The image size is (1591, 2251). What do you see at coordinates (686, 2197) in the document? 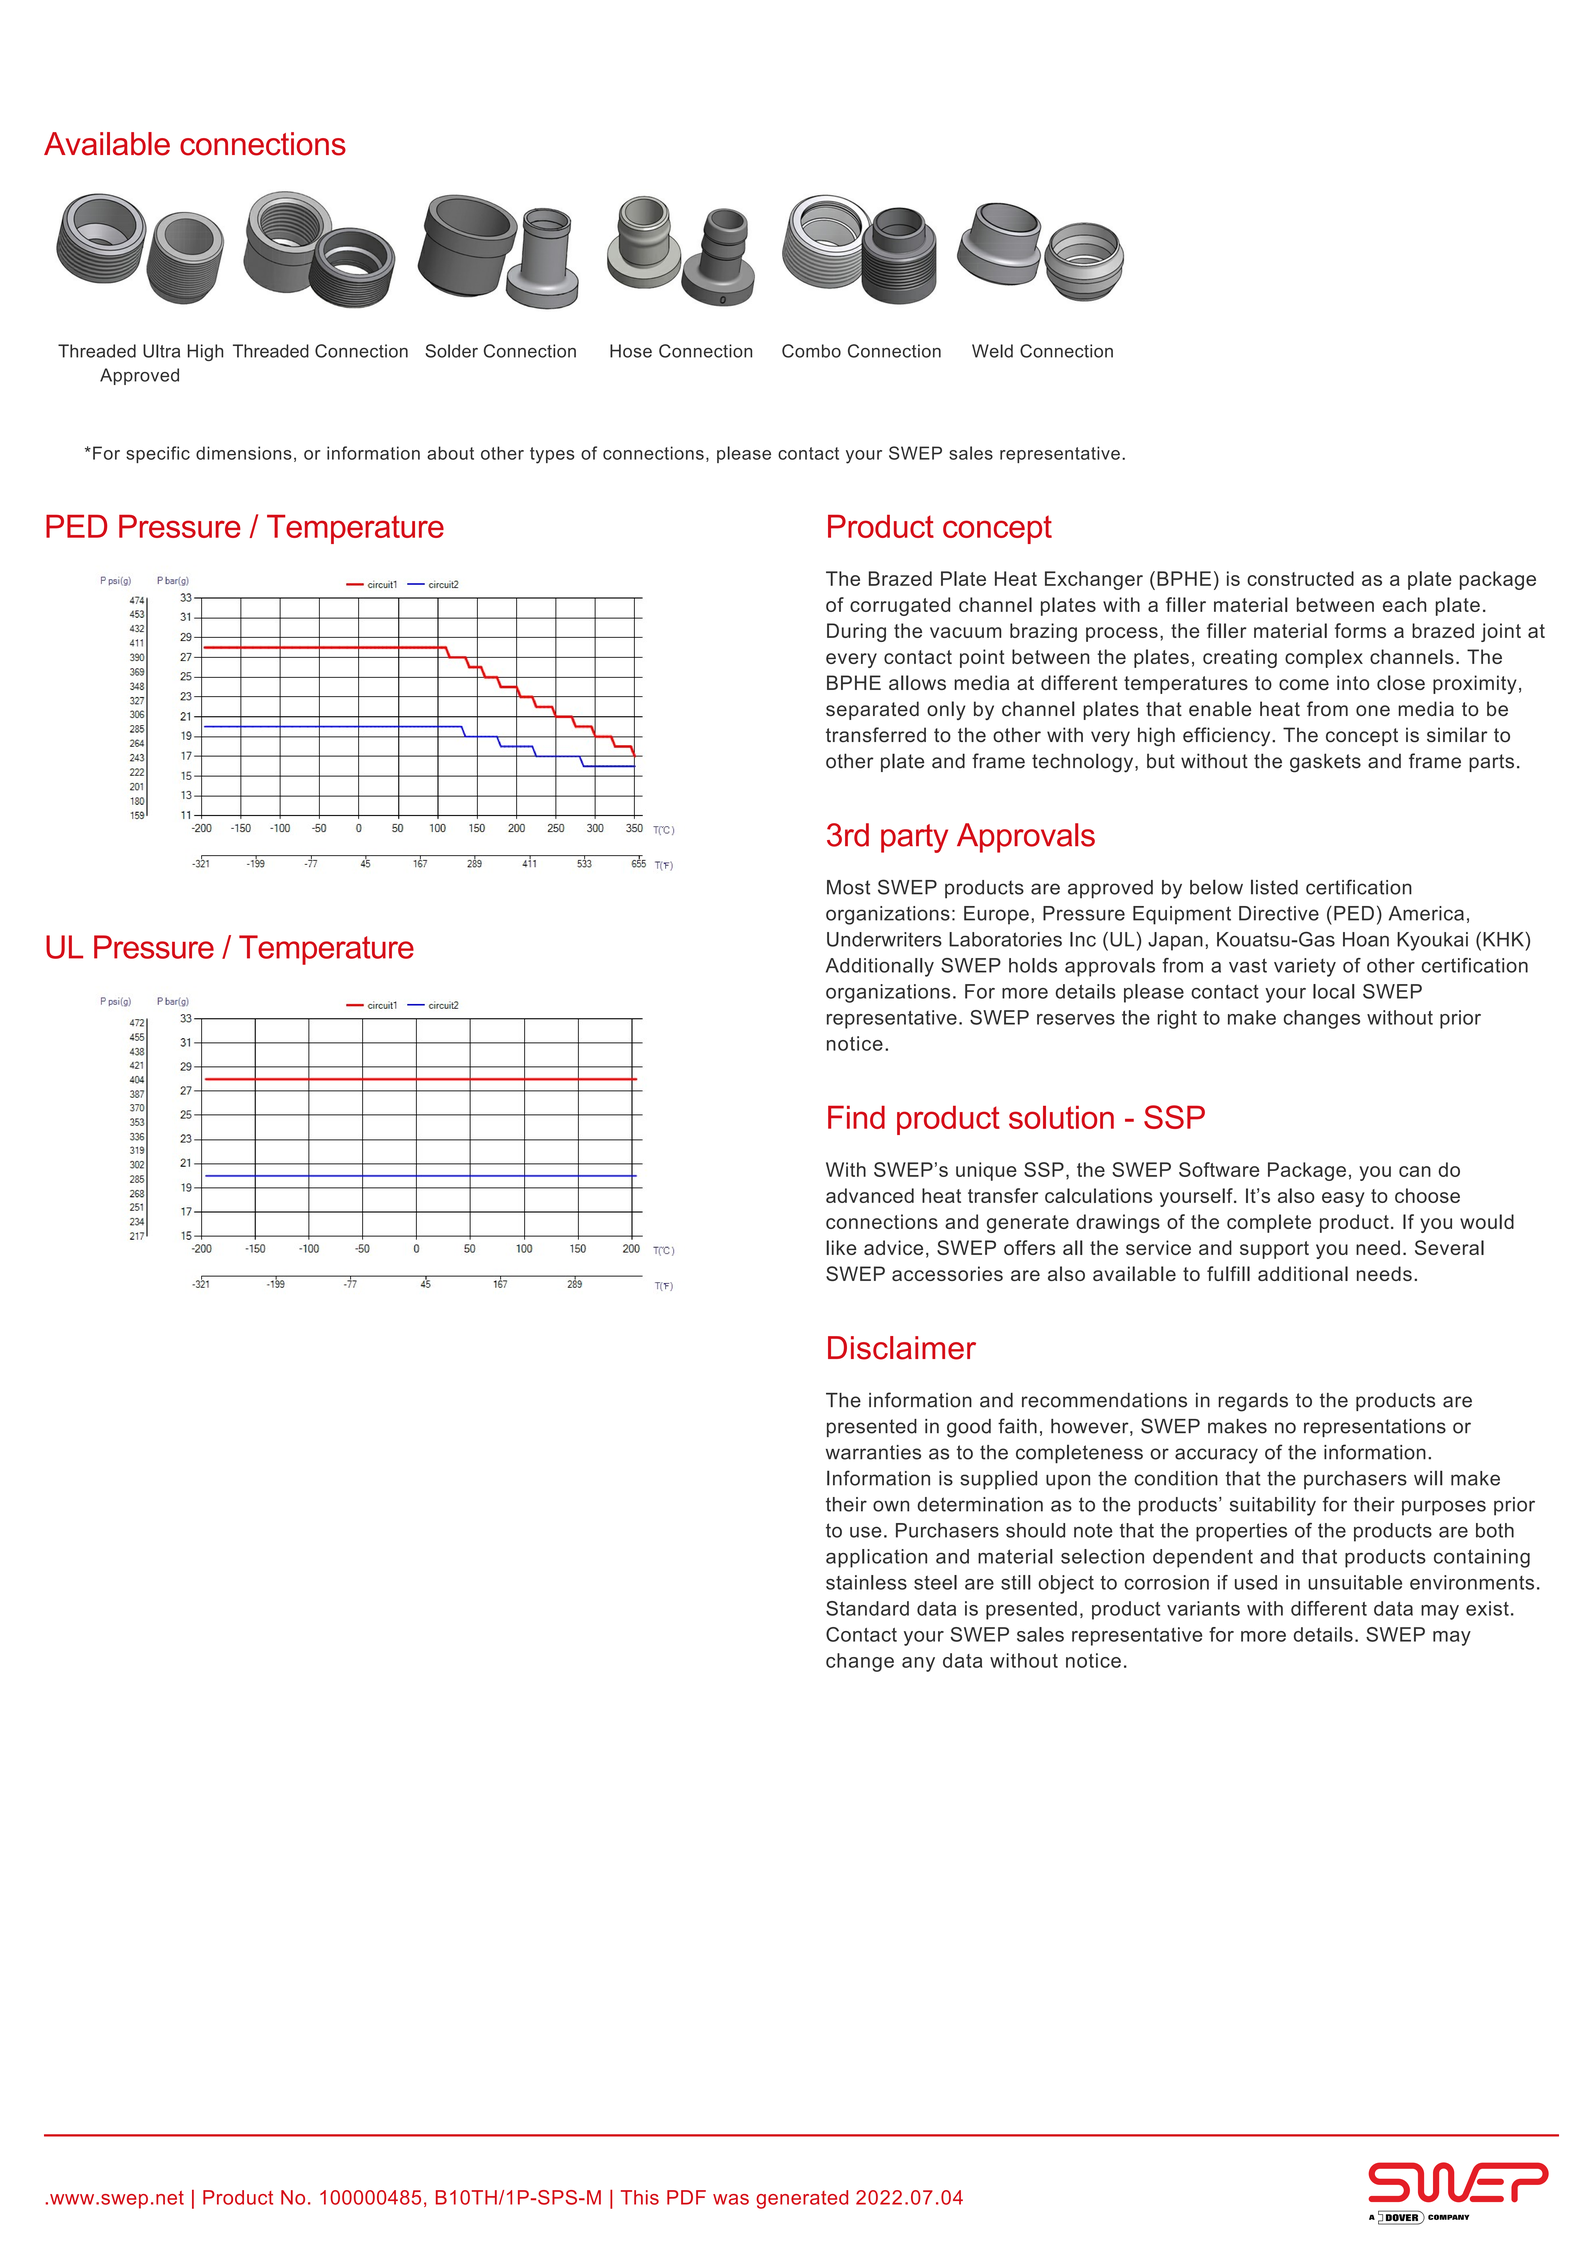
I see `PDF` at bounding box center [686, 2197].
